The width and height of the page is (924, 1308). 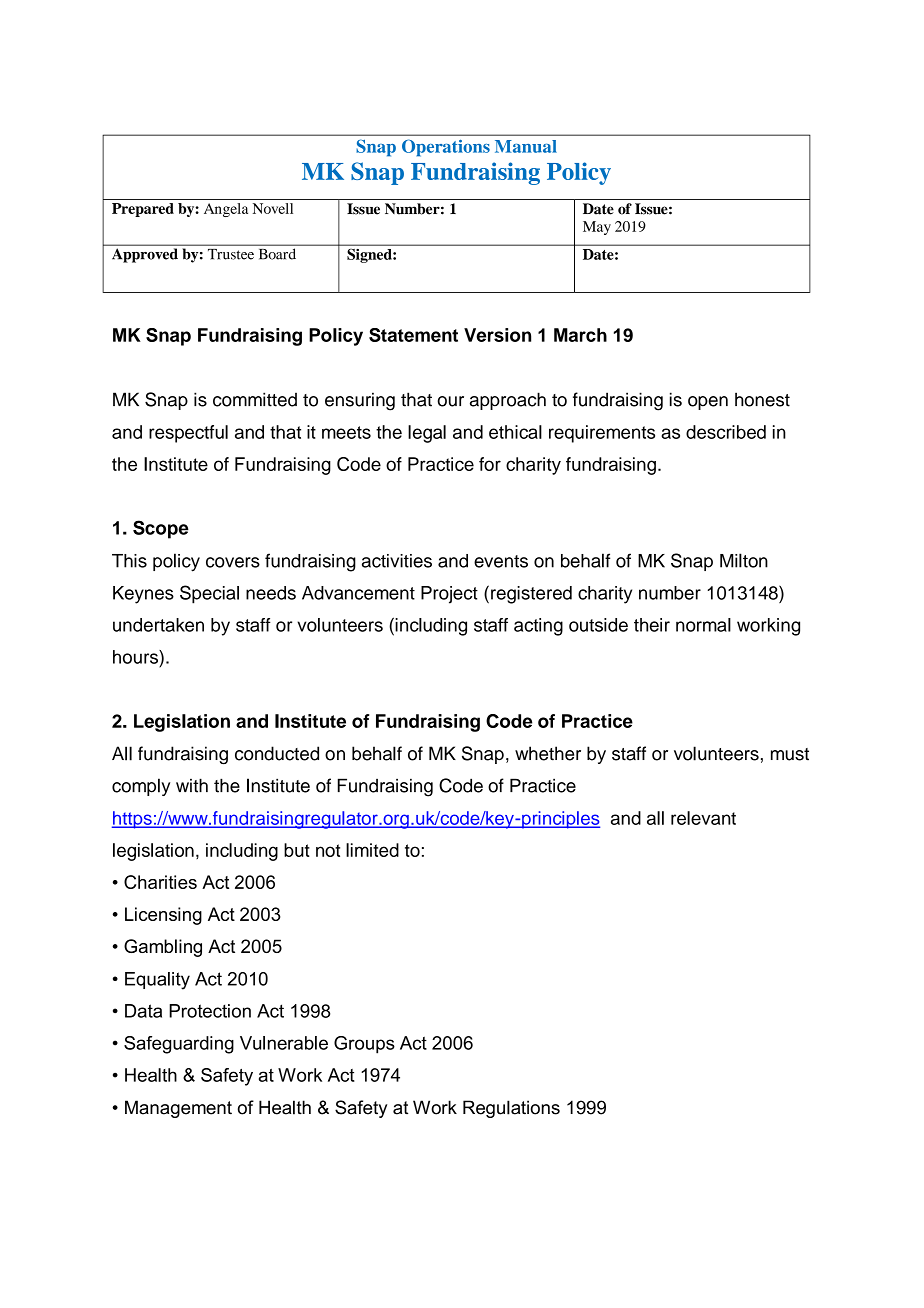 What do you see at coordinates (364, 1045) in the page?
I see `Groups` at bounding box center [364, 1045].
